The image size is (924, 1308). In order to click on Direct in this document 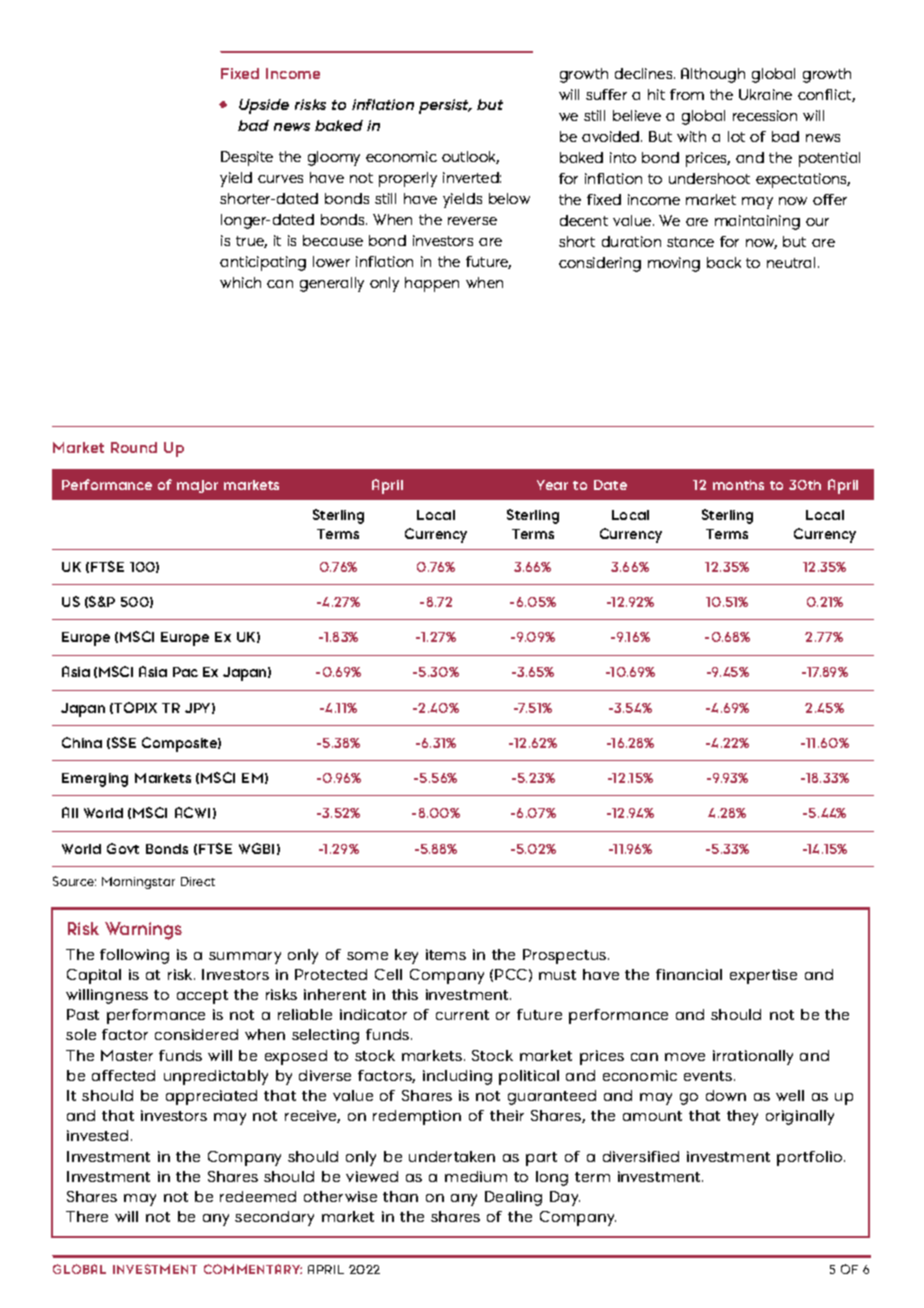, I will do `click(198, 881)`.
